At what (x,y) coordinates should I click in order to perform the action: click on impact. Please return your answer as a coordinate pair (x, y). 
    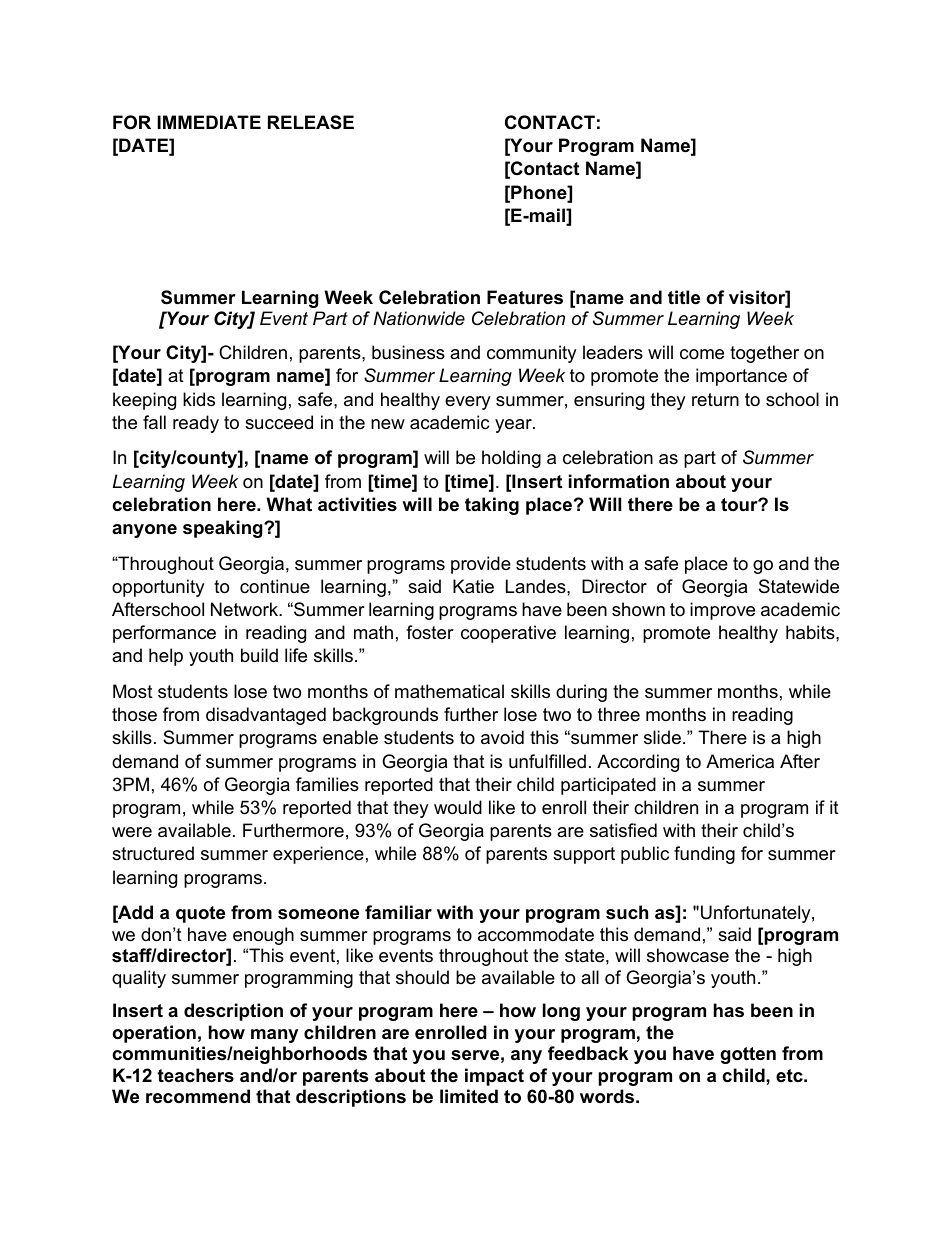
    Looking at the image, I should click on (494, 1077).
